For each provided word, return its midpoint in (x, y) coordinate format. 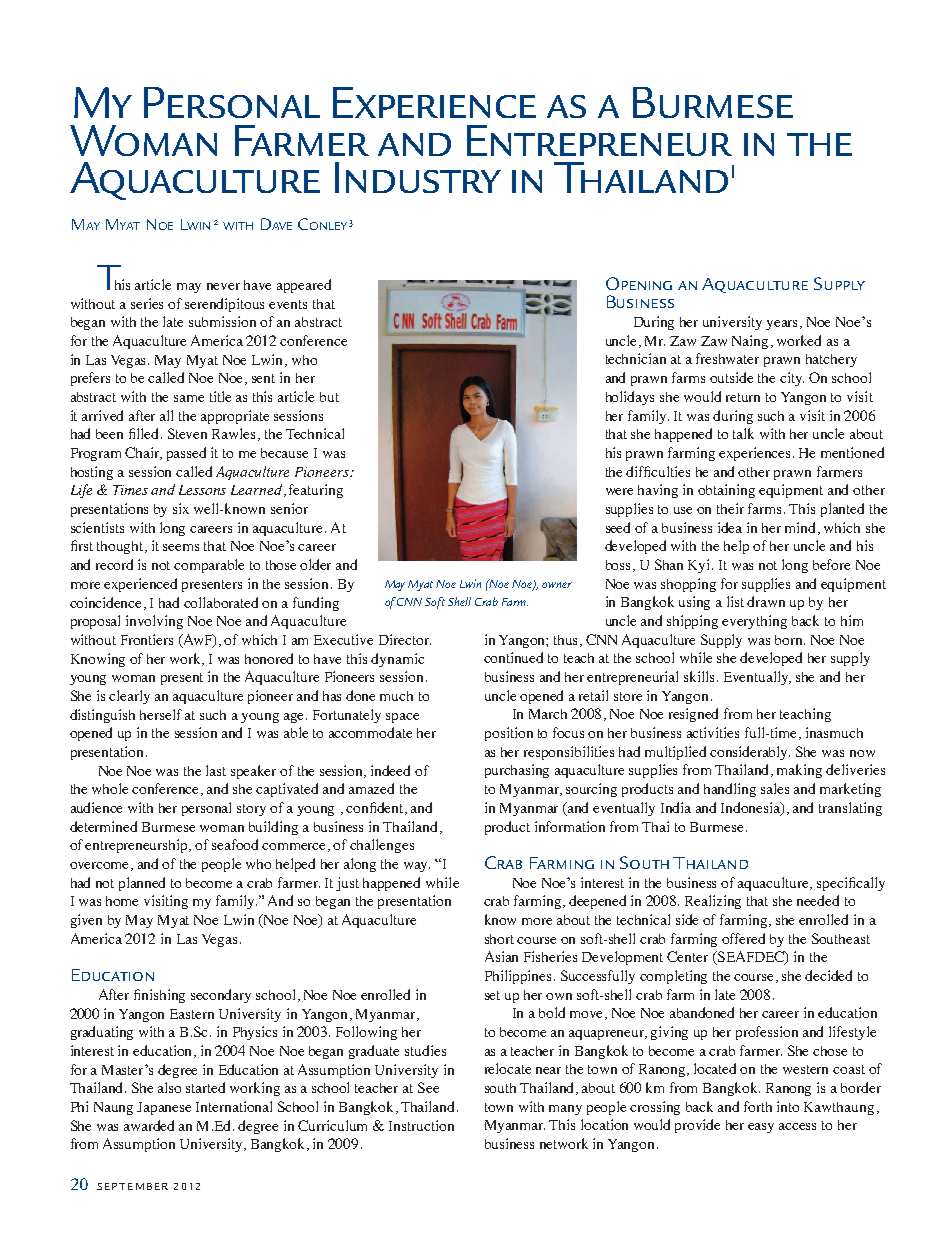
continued (513, 657)
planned (142, 884)
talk (743, 433)
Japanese (164, 1108)
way (417, 867)
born (790, 640)
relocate (508, 1068)
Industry (418, 177)
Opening (639, 283)
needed (818, 900)
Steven (187, 433)
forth (758, 1106)
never (223, 286)
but (329, 397)
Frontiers (147, 639)
